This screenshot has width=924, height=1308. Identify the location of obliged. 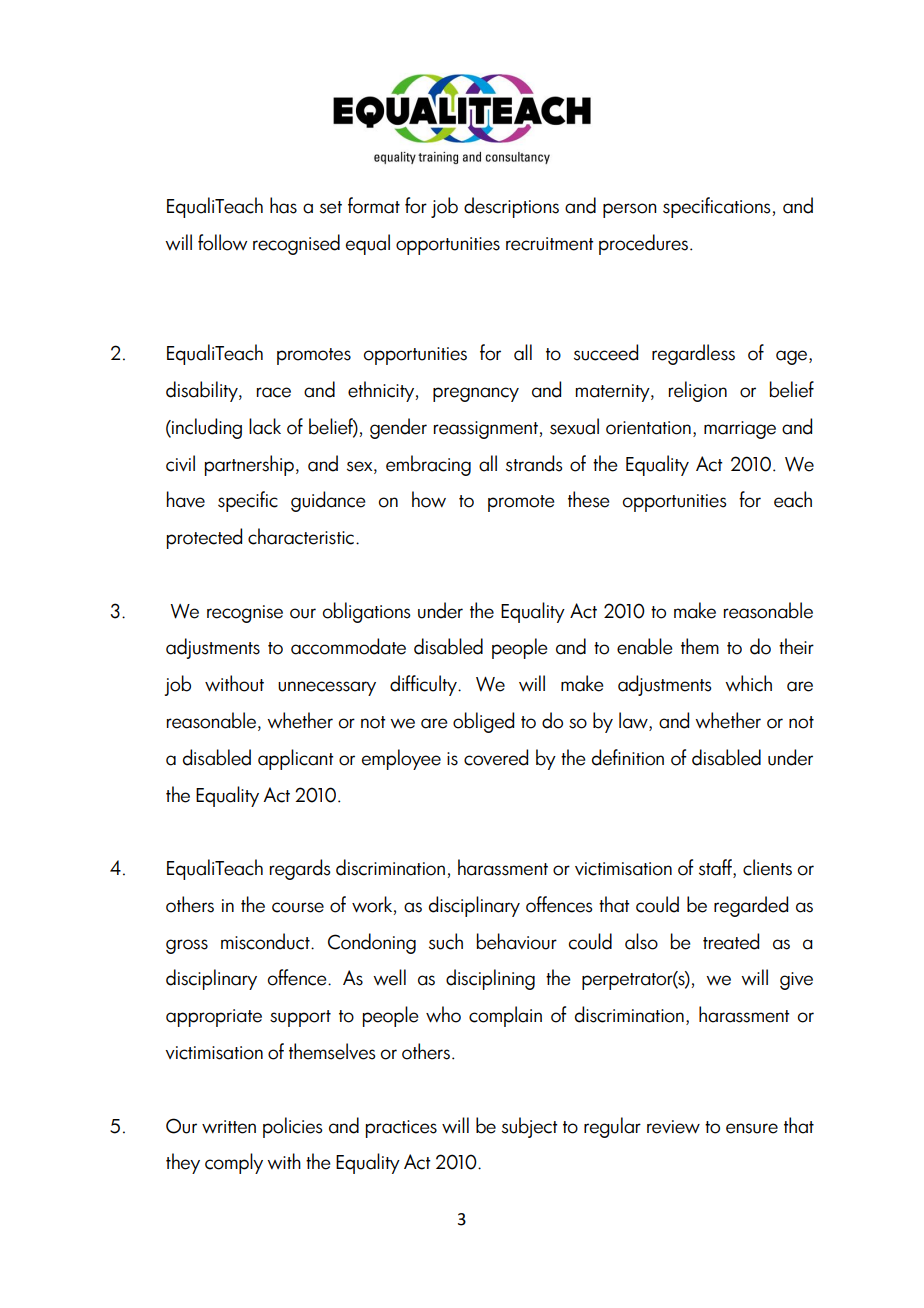
(483, 722).
